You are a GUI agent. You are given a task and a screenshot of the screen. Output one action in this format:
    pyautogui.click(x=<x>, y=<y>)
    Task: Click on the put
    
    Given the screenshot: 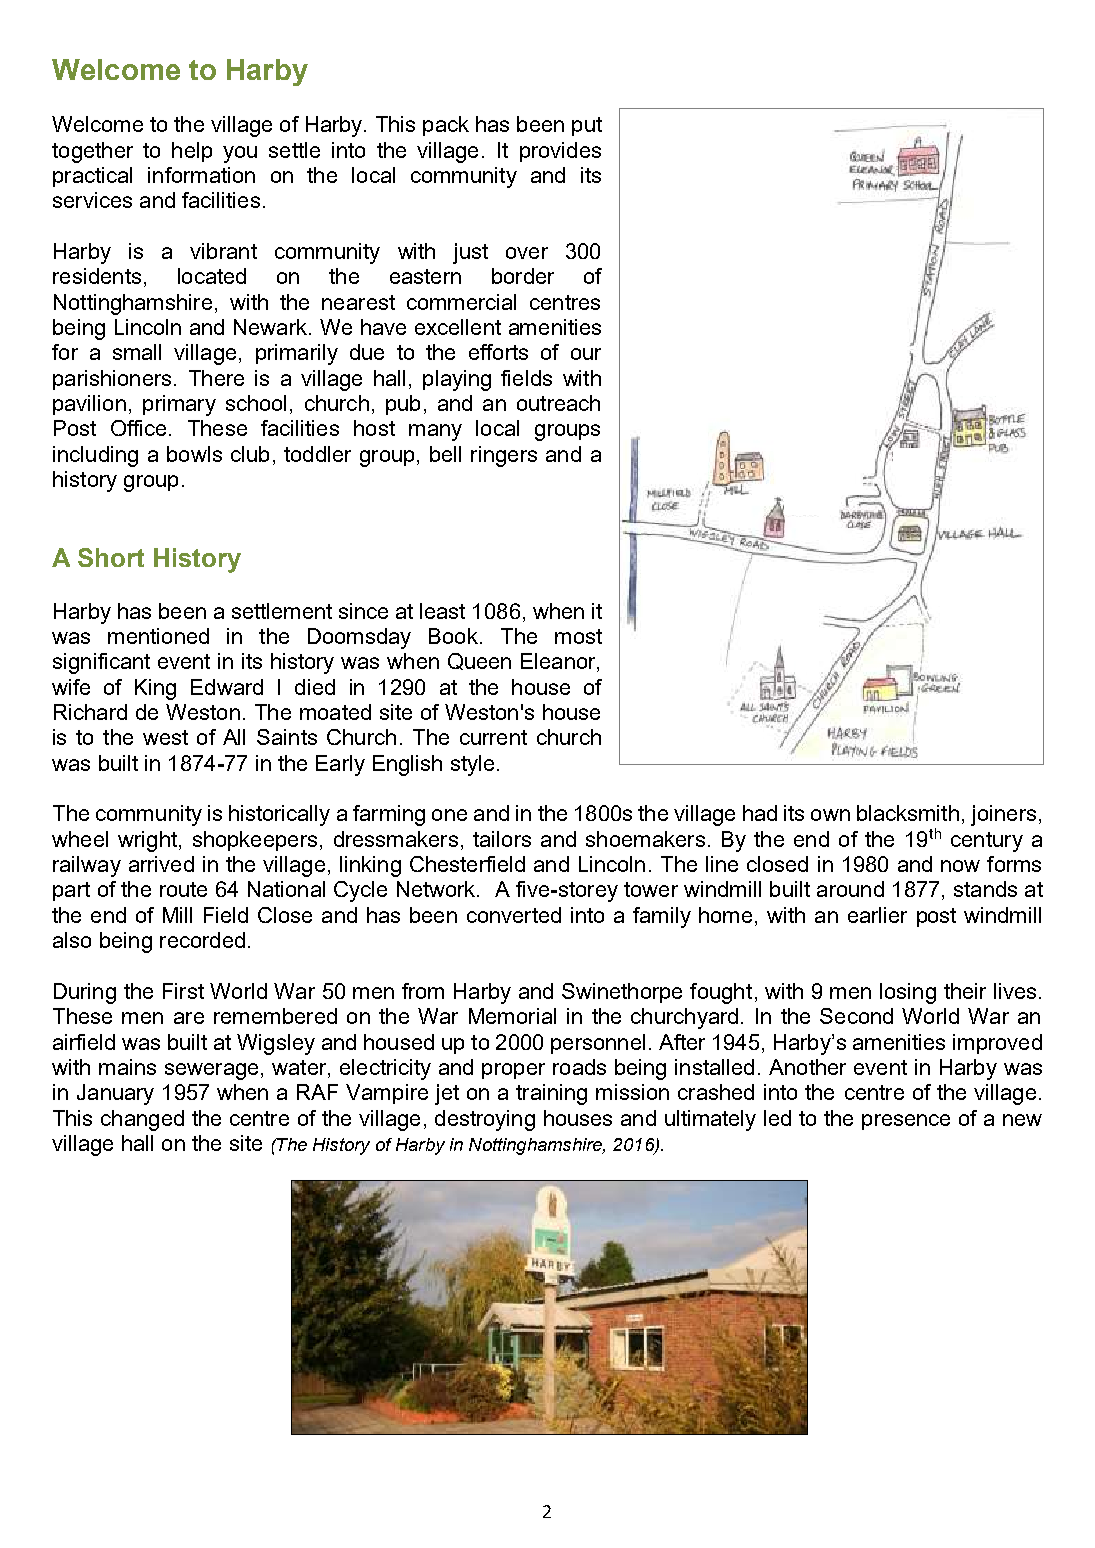 What is the action you would take?
    pyautogui.click(x=587, y=126)
